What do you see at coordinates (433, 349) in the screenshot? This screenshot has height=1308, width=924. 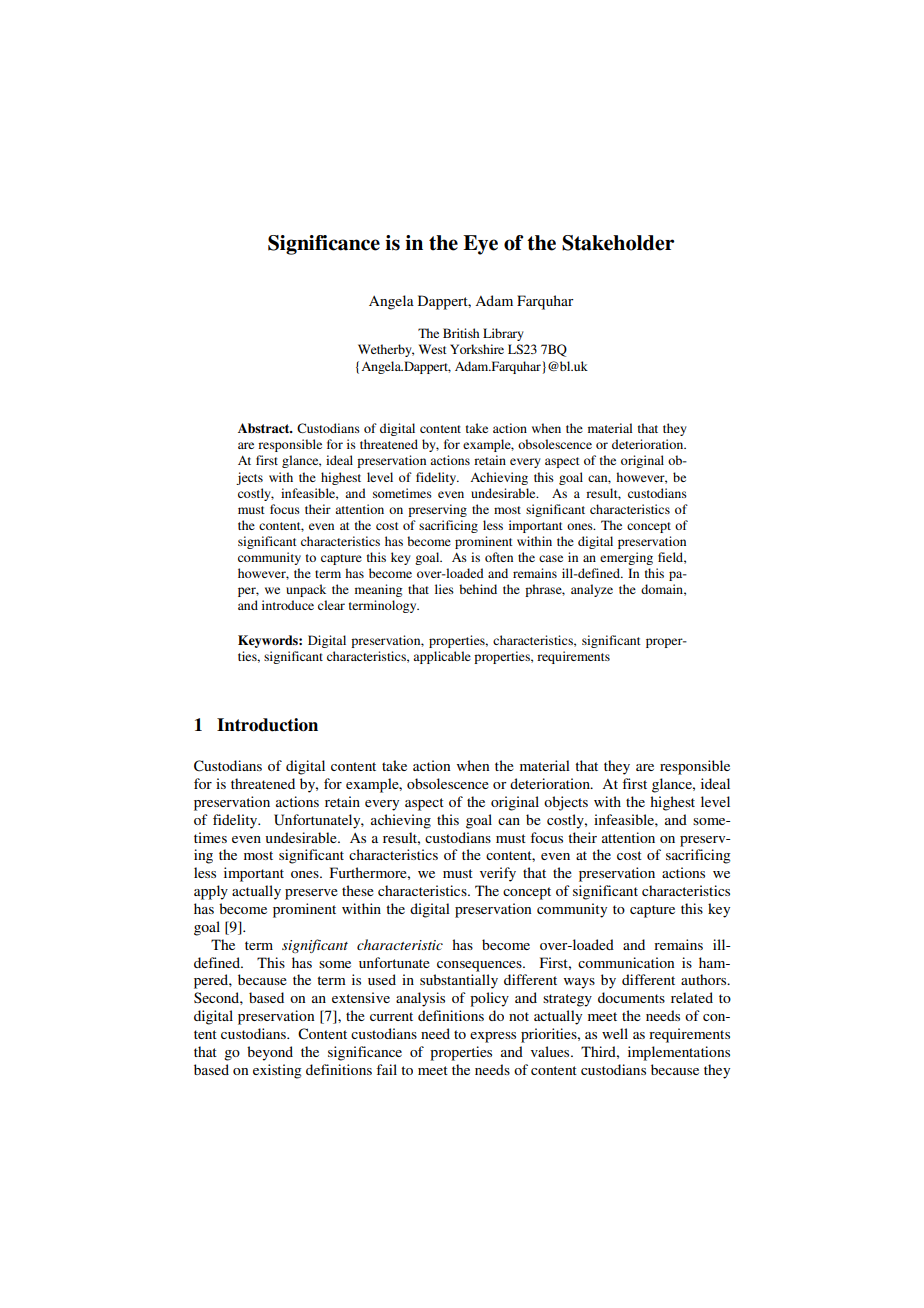 I see `West` at bounding box center [433, 349].
